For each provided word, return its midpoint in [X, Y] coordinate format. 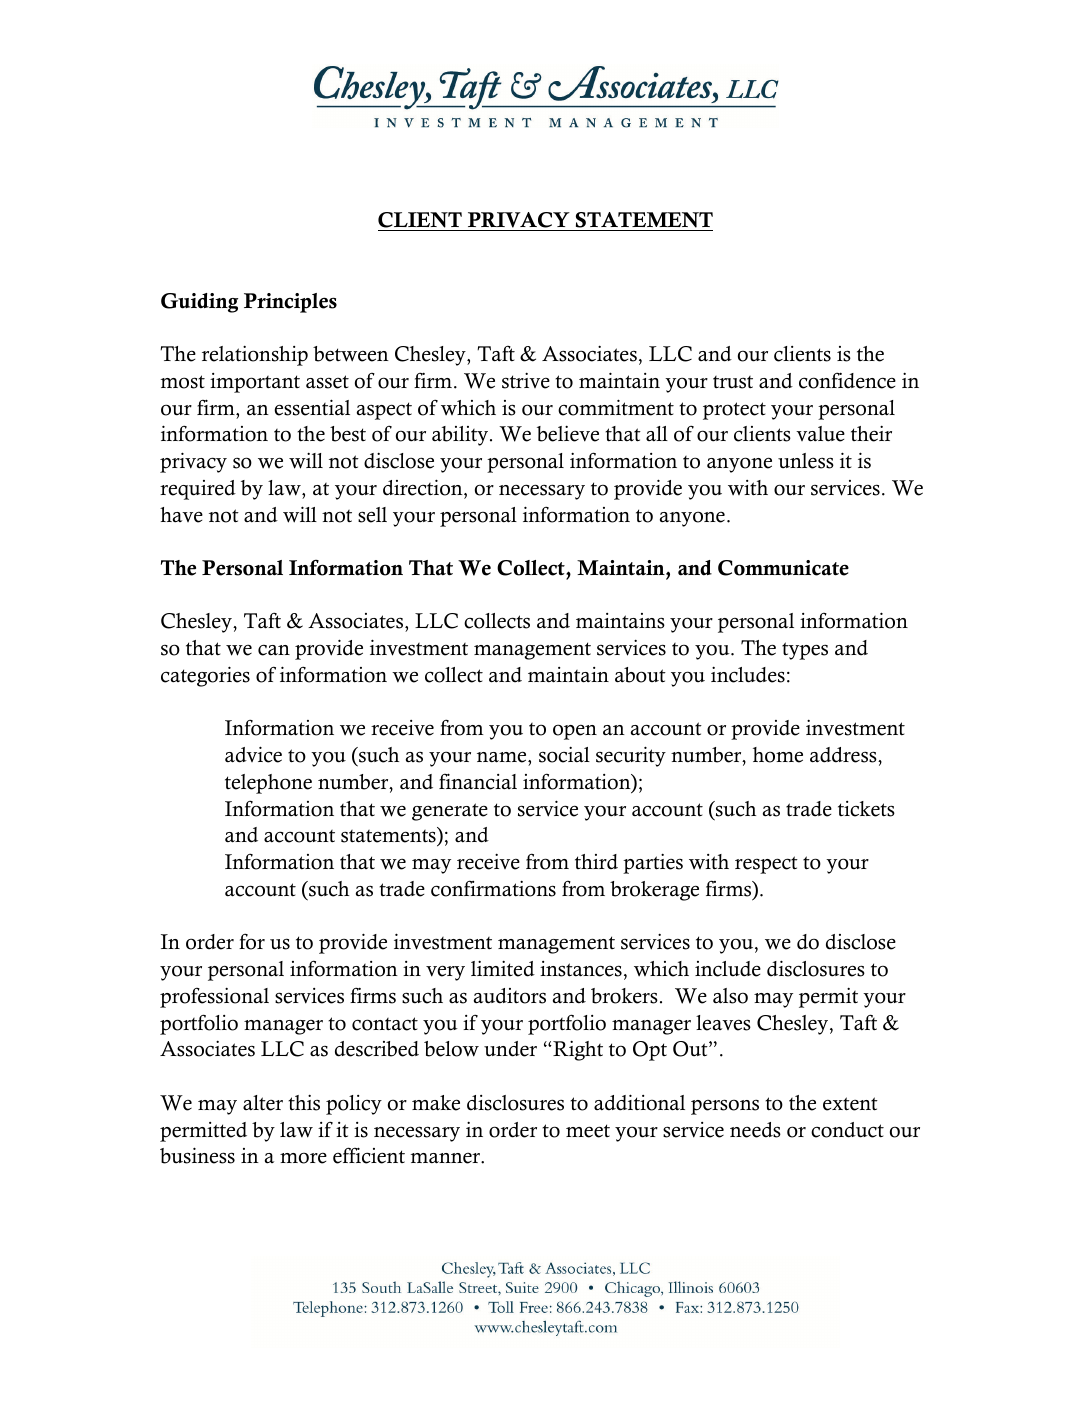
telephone [268, 784]
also [730, 996]
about [640, 675]
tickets [866, 809]
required [198, 490]
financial [478, 781]
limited [503, 968]
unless [806, 461]
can [274, 650]
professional [214, 997]
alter [263, 1103]
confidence [847, 380]
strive [526, 380]
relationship [255, 355]
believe [568, 433]
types [805, 651]
